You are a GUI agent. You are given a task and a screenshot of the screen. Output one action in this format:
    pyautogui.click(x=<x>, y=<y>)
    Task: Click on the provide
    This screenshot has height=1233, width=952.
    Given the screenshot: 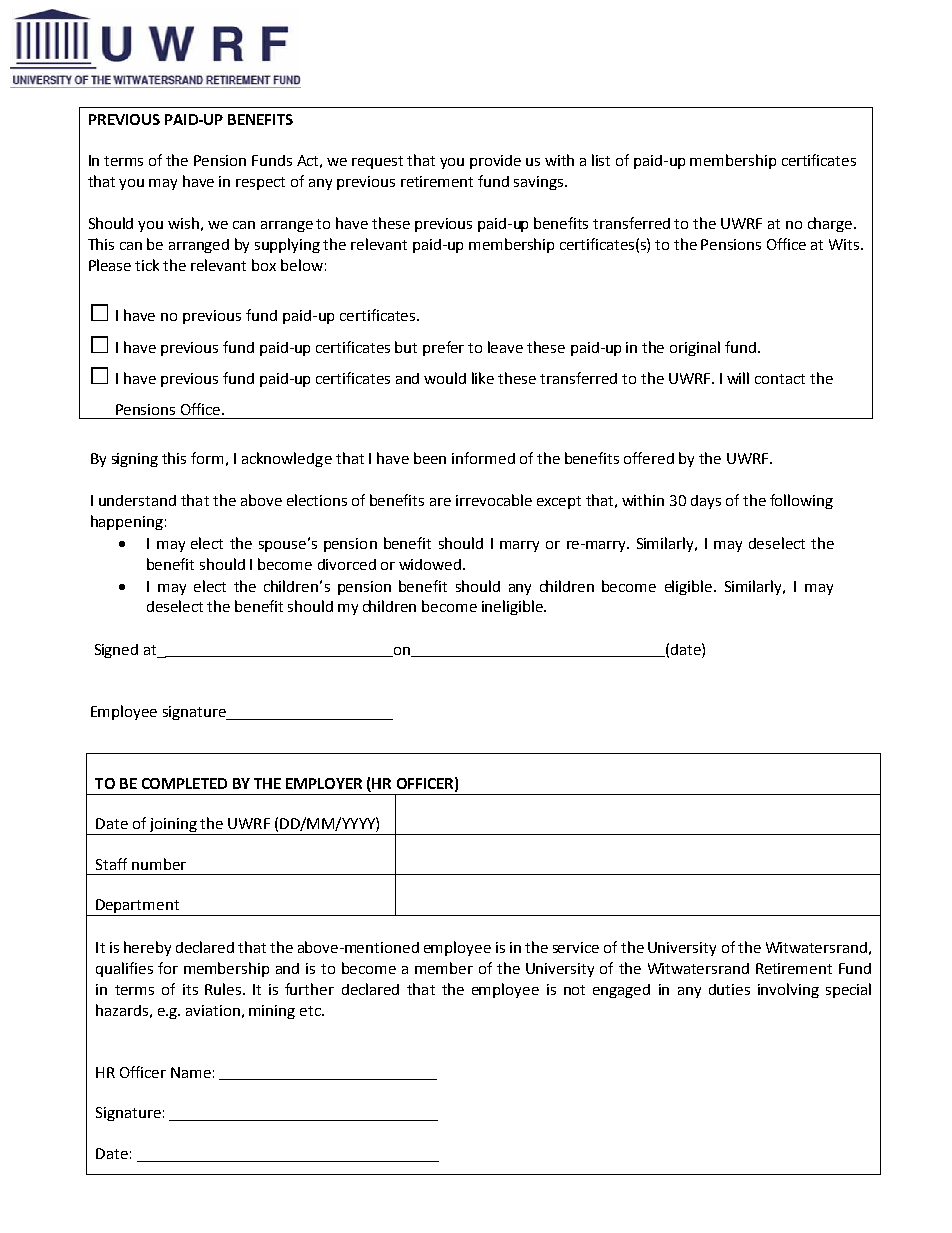 What is the action you would take?
    pyautogui.click(x=495, y=162)
